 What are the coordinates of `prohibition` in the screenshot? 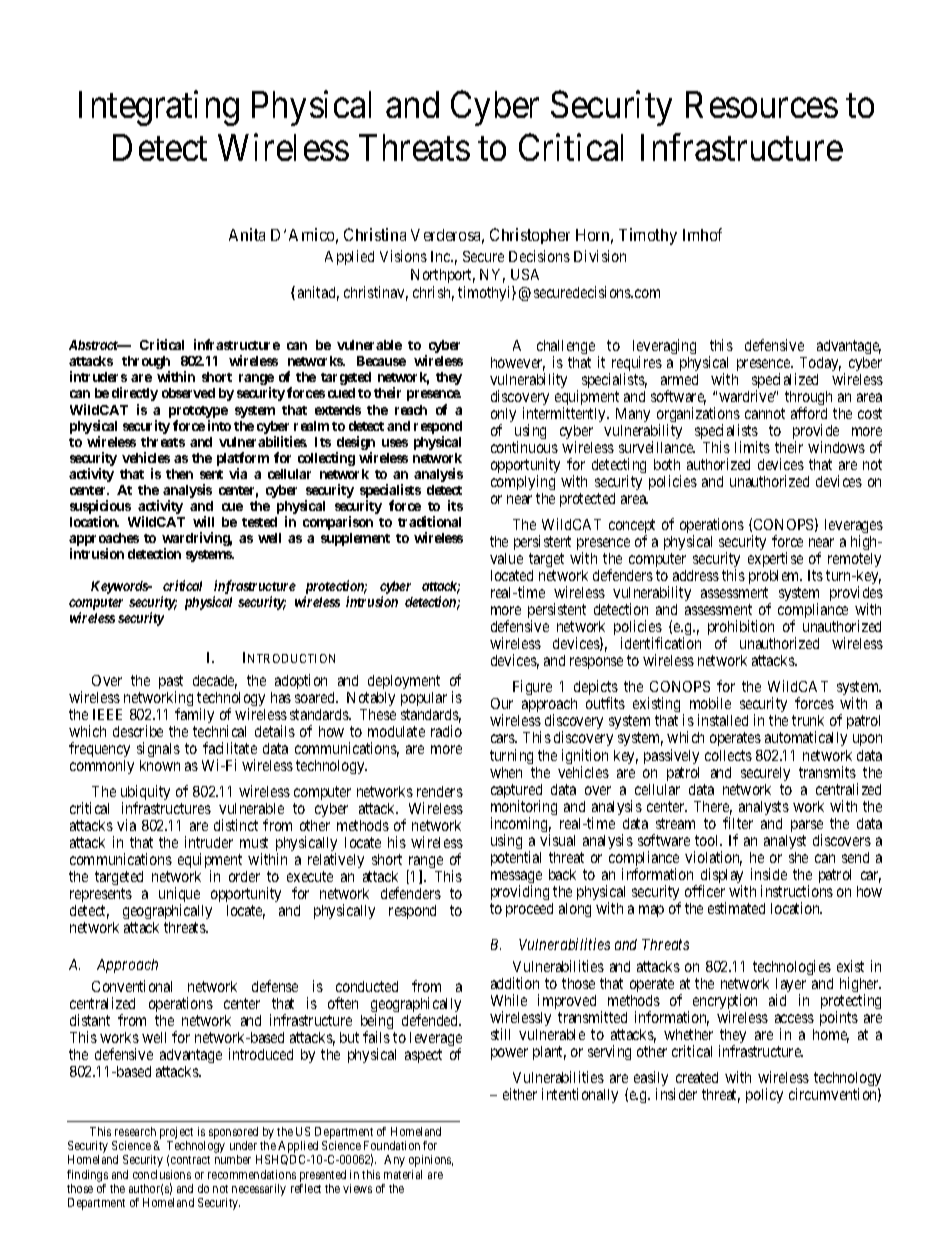 It's located at (741, 629).
